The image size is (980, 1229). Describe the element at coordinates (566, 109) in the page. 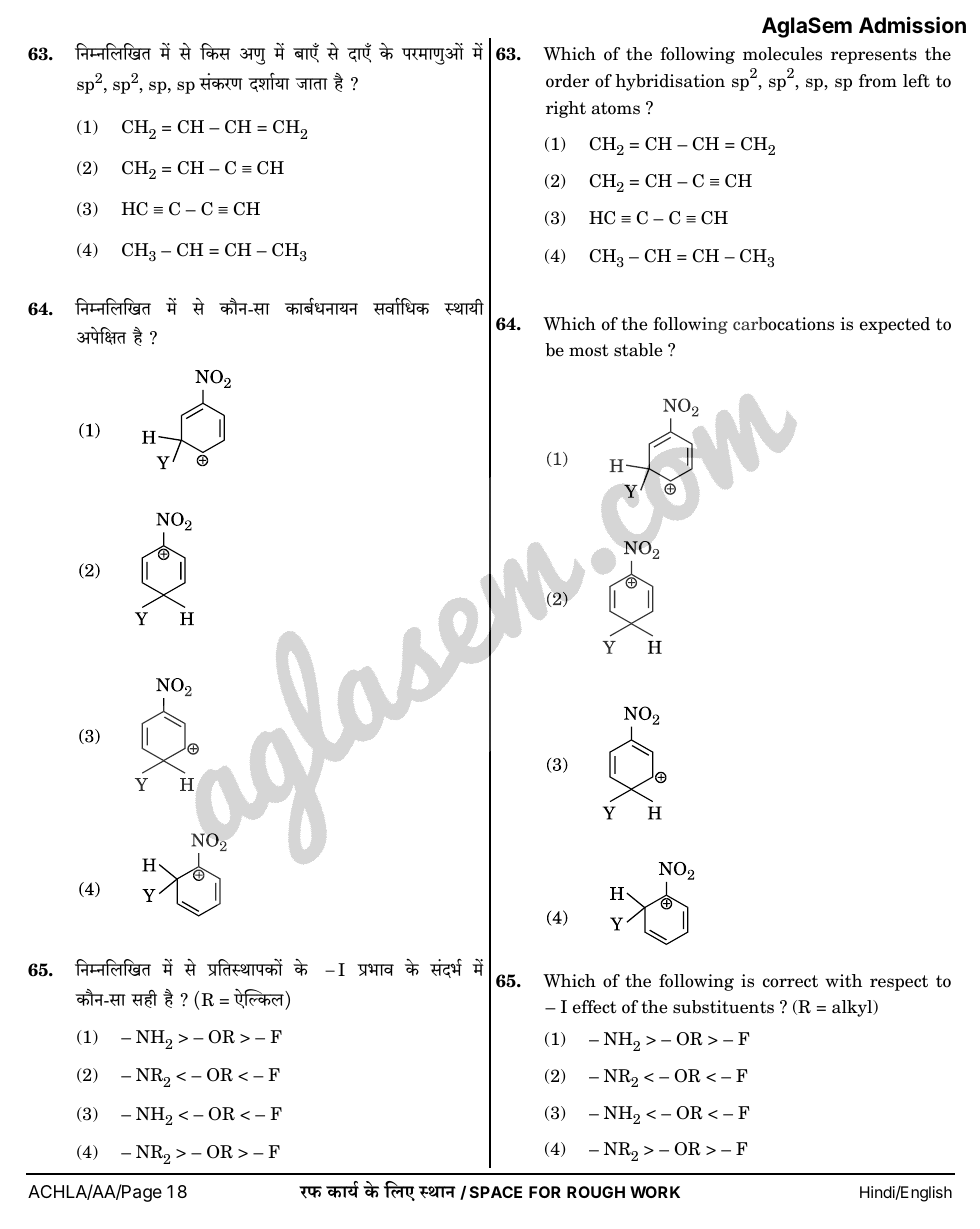

I see `right` at that location.
